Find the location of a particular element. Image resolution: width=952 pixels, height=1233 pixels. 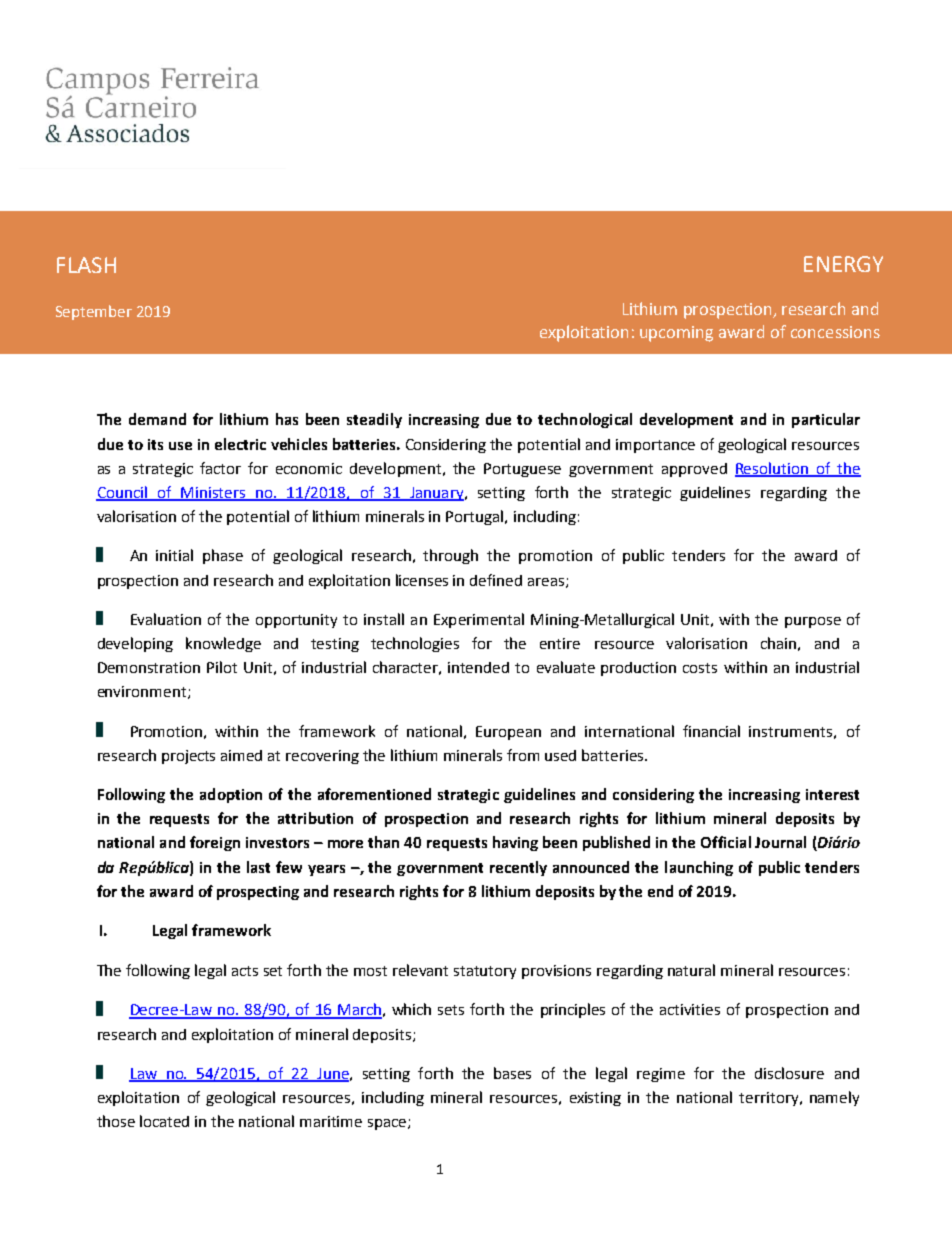

Official is located at coordinates (726, 842).
